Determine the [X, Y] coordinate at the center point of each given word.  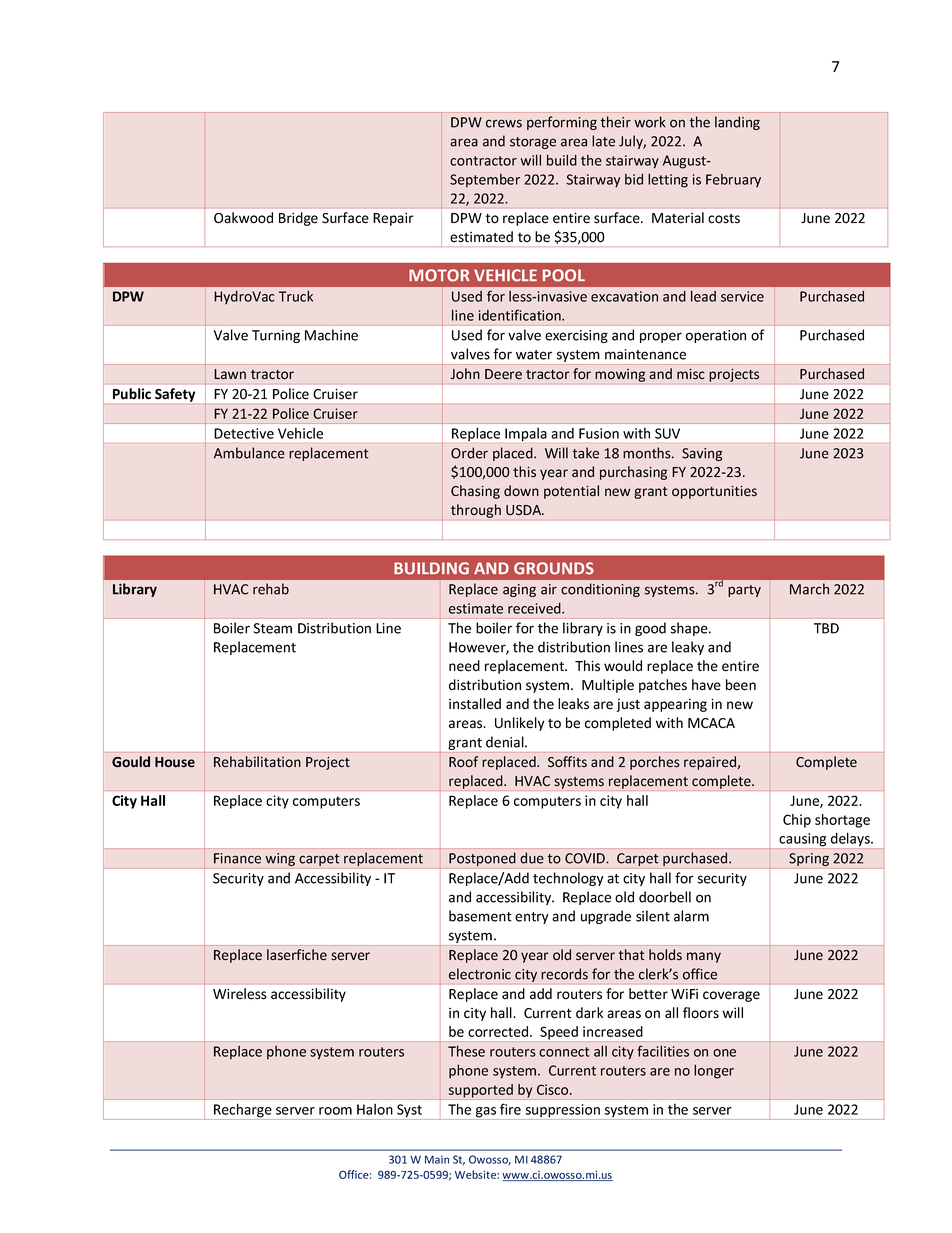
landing [737, 123]
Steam [273, 628]
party [744, 591]
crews [504, 123]
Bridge [298, 219]
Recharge [243, 1111]
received [535, 608]
